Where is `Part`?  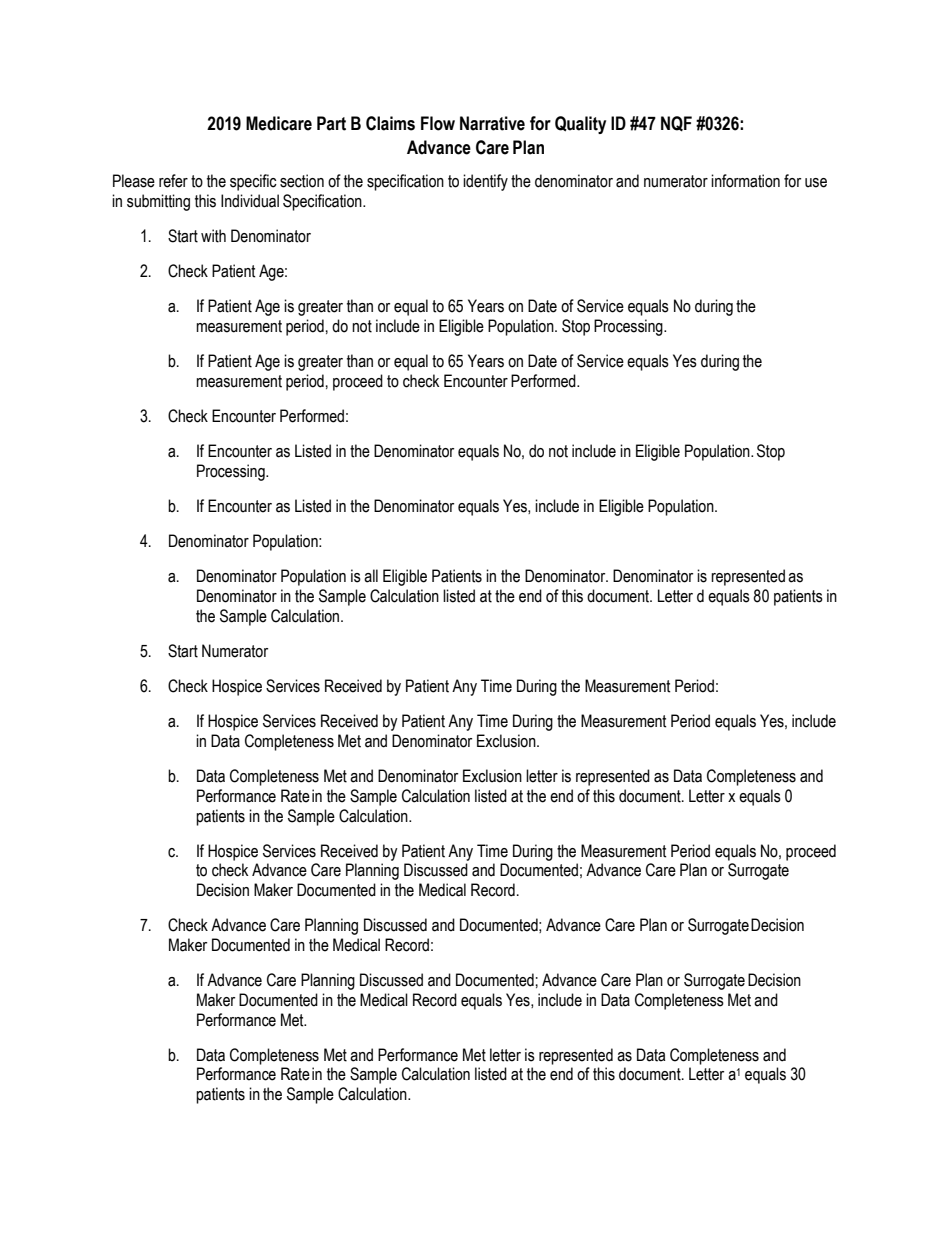 Part is located at coordinates (331, 123).
